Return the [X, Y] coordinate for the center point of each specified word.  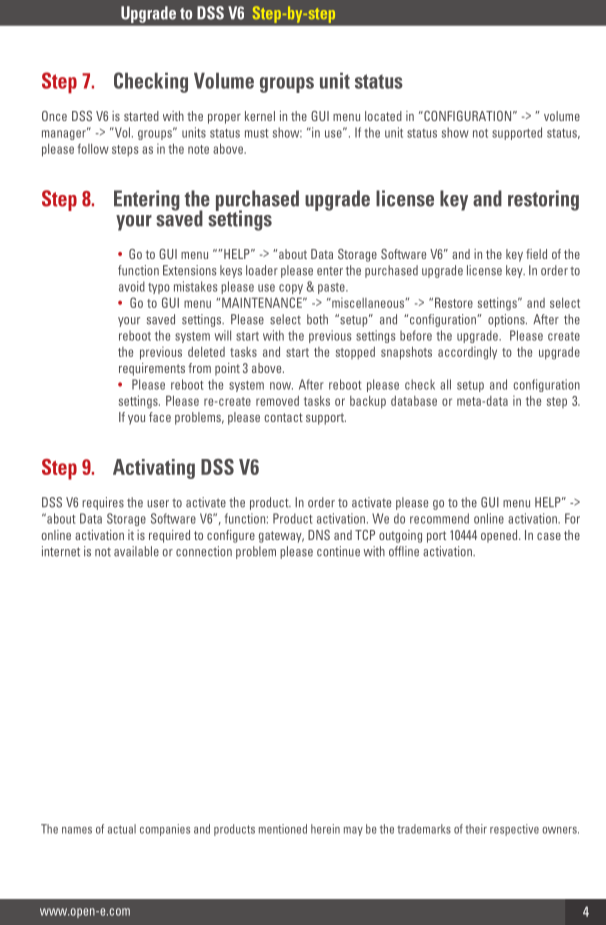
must [256, 133]
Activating [154, 469]
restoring [543, 200]
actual [122, 829]
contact [283, 417]
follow [93, 149]
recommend [439, 518]
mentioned [283, 829]
